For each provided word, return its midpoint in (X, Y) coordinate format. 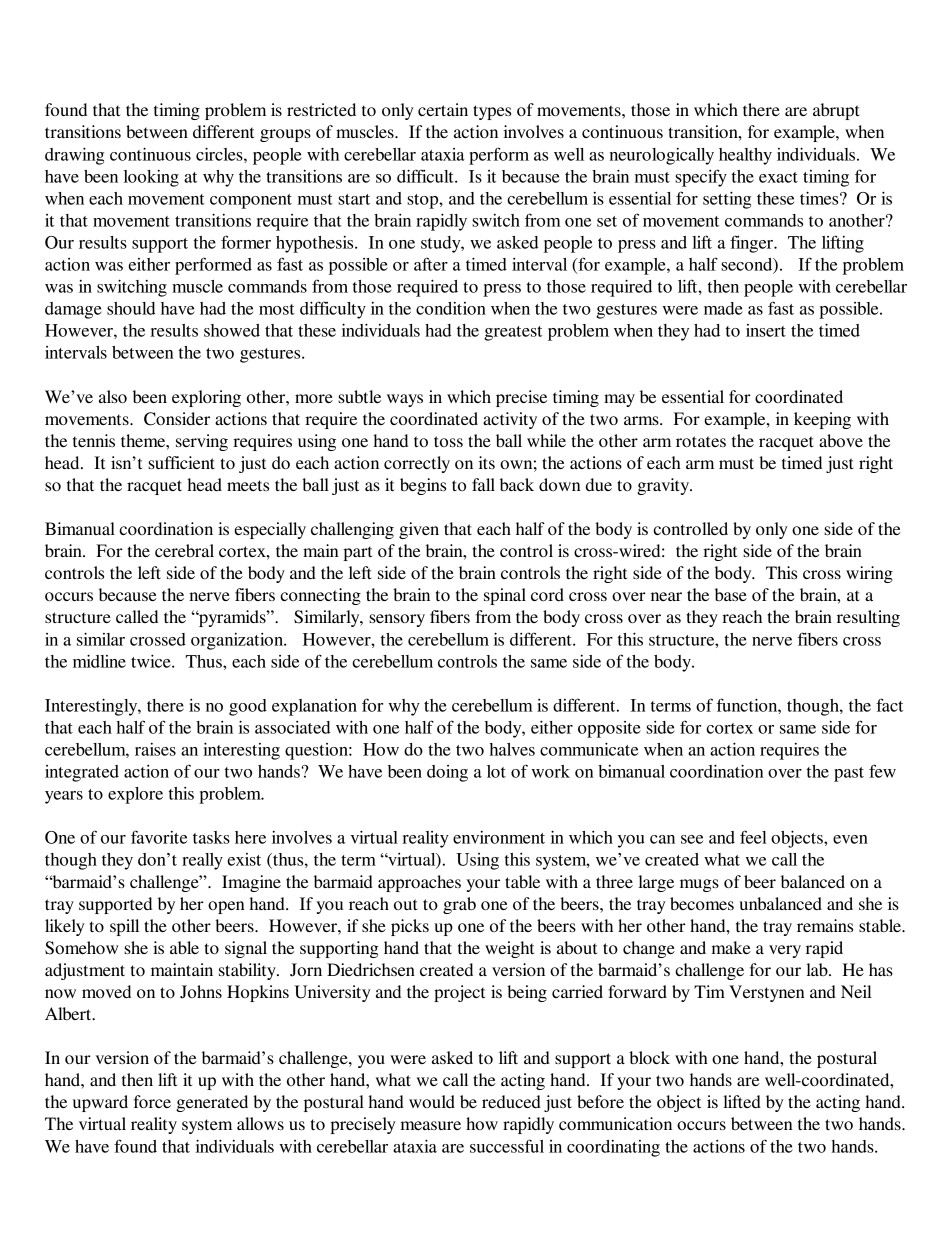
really (202, 861)
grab (459, 905)
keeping (822, 420)
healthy (745, 156)
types (492, 112)
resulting (868, 618)
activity (510, 420)
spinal (505, 596)
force (152, 1101)
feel (753, 837)
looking (151, 178)
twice (152, 661)
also (113, 396)
